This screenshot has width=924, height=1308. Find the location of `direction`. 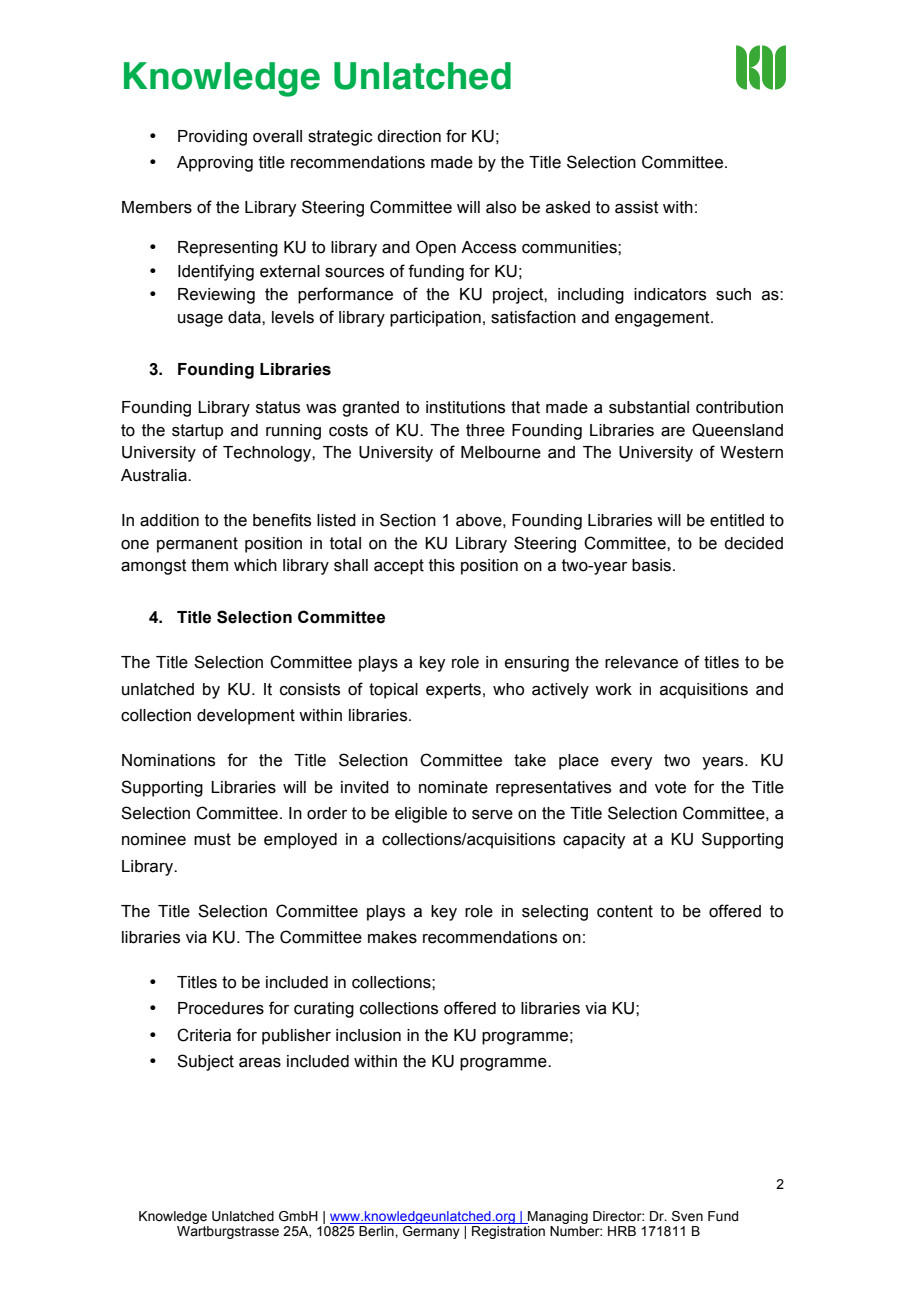

direction is located at coordinates (409, 136).
